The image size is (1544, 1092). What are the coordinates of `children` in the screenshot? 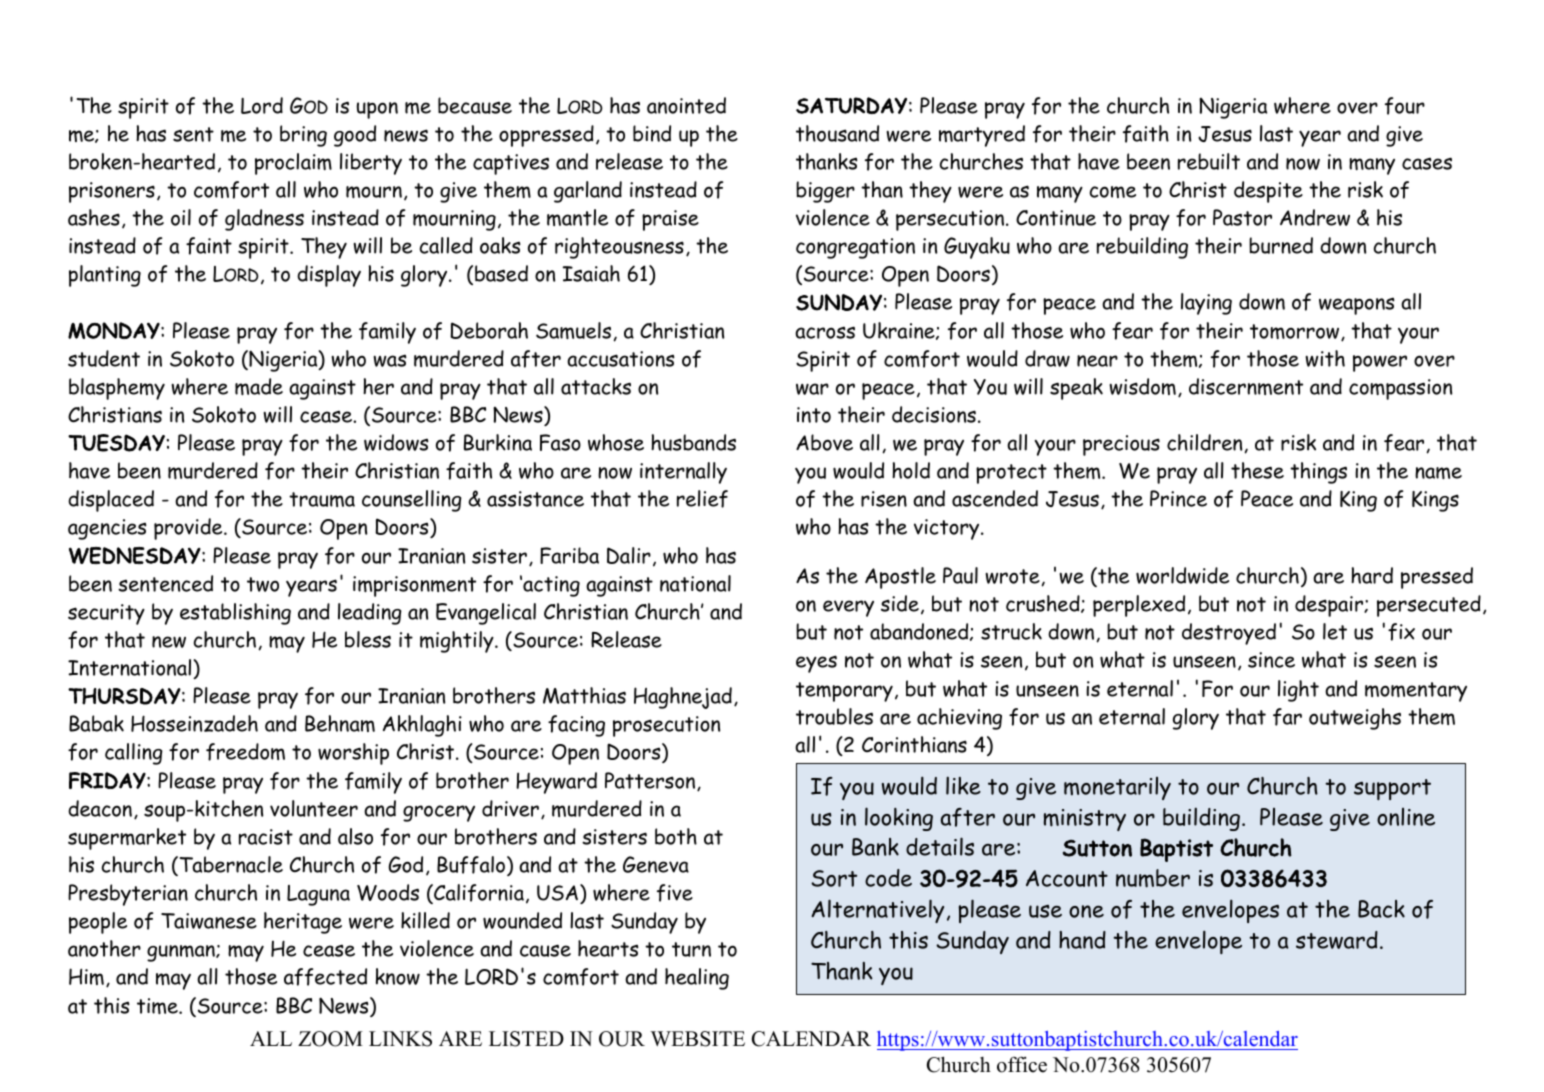 It's located at (1206, 443).
